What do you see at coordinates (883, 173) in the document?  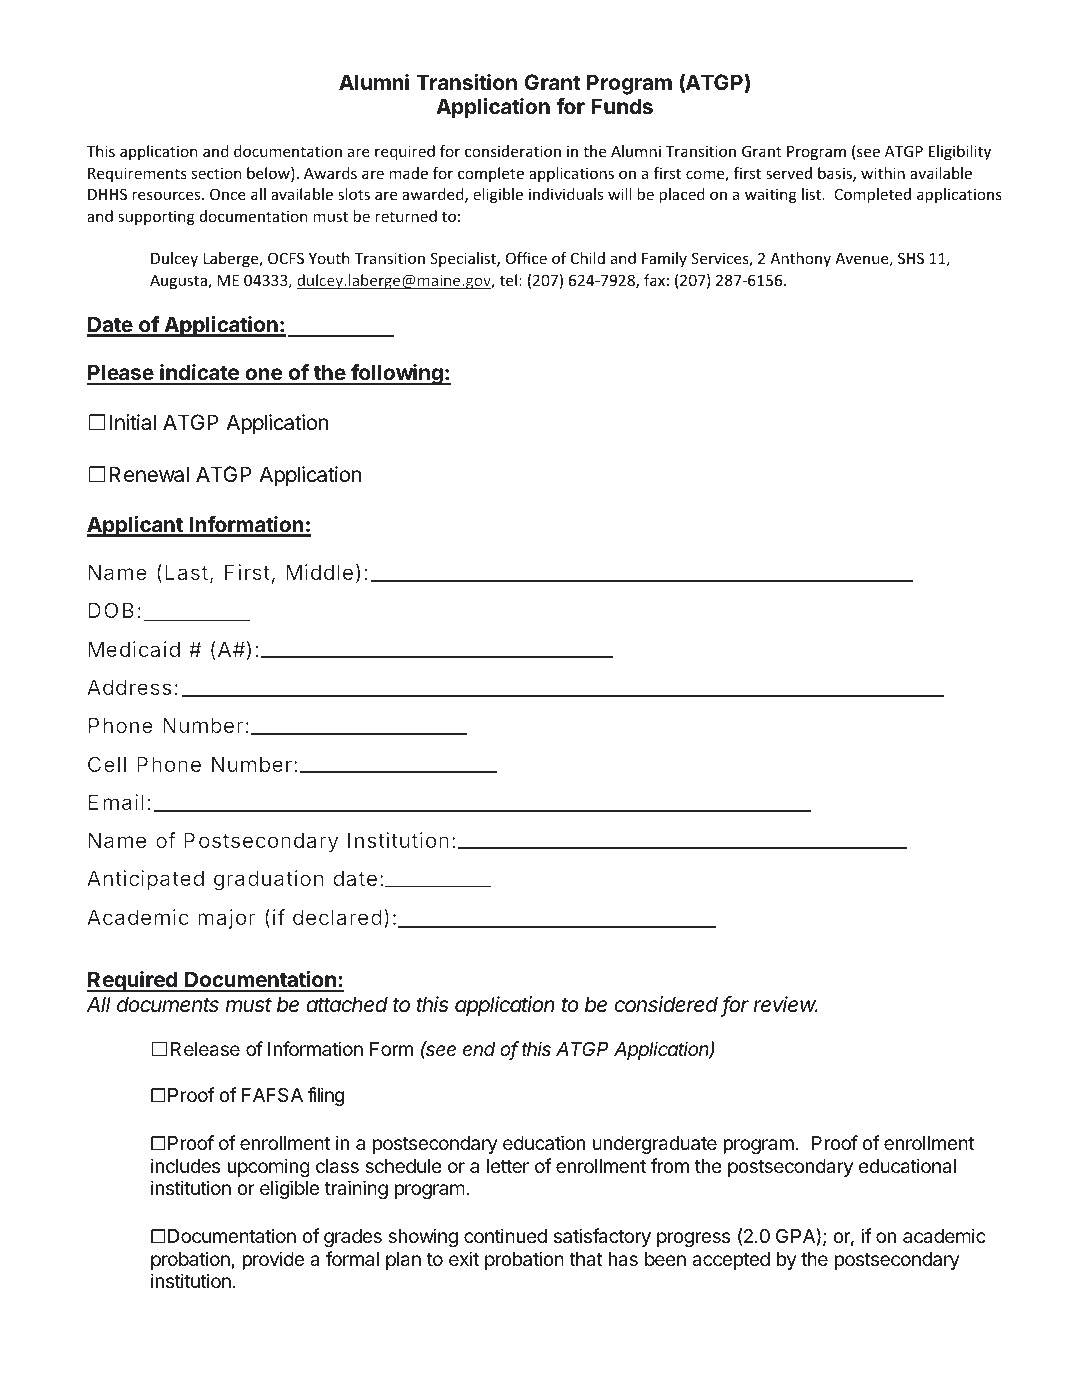 I see `within` at bounding box center [883, 173].
